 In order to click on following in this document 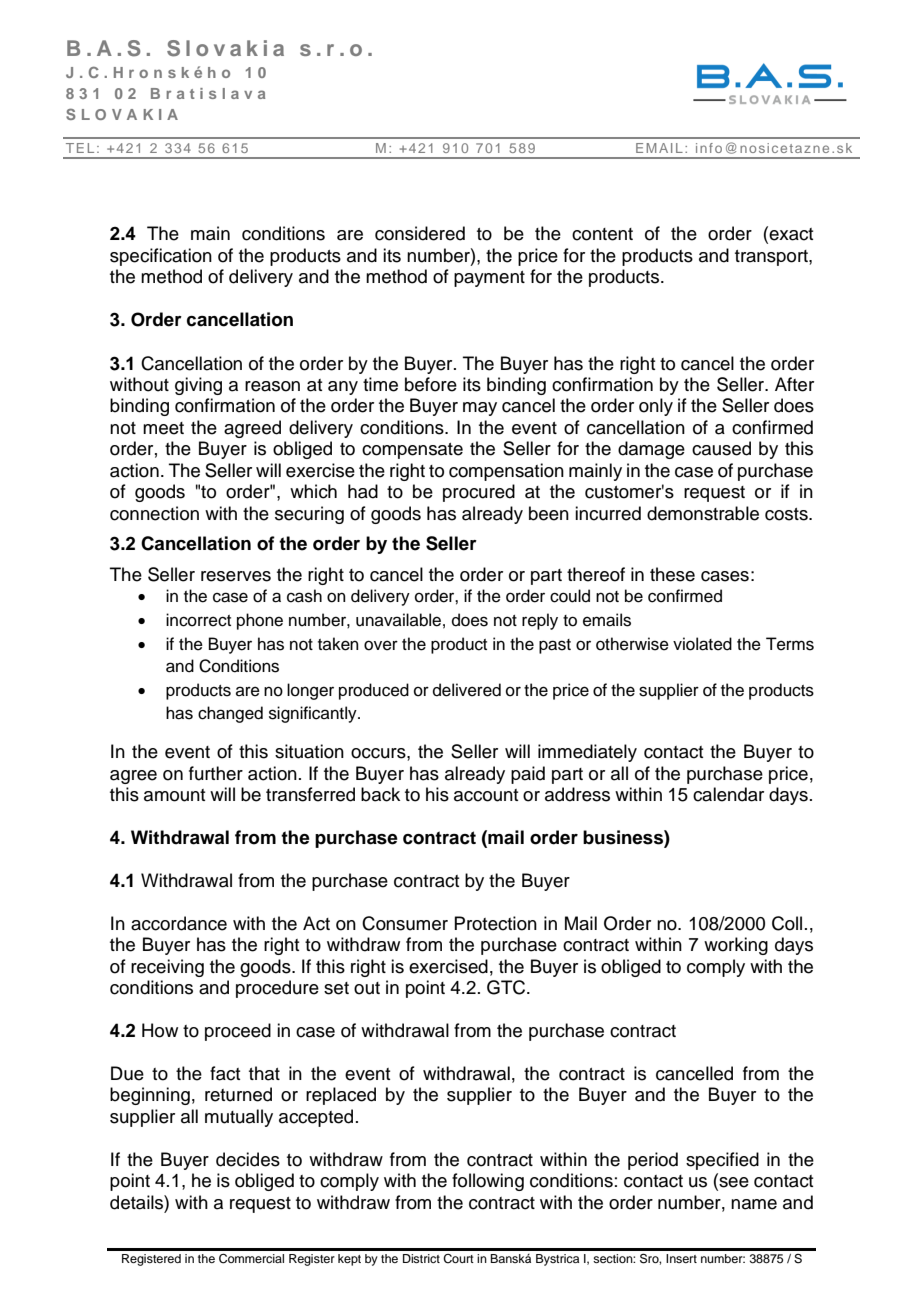, I will do `click(488, 1182)`.
